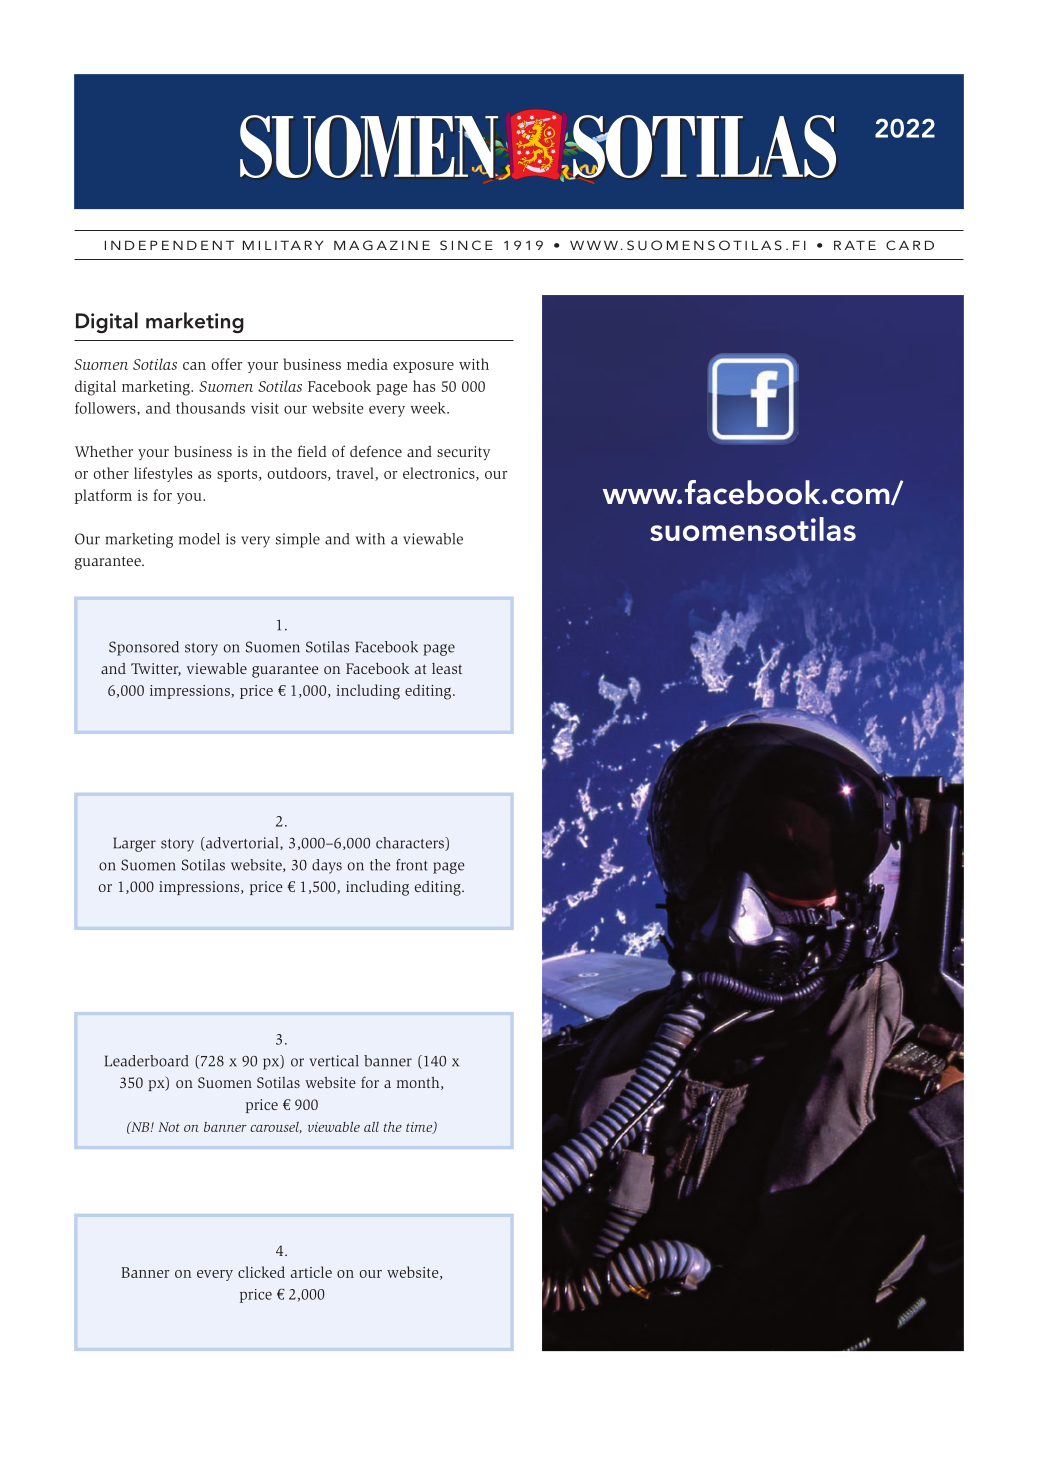 The image size is (1038, 1468). Describe the element at coordinates (298, 540) in the screenshot. I see `simple` at that location.
